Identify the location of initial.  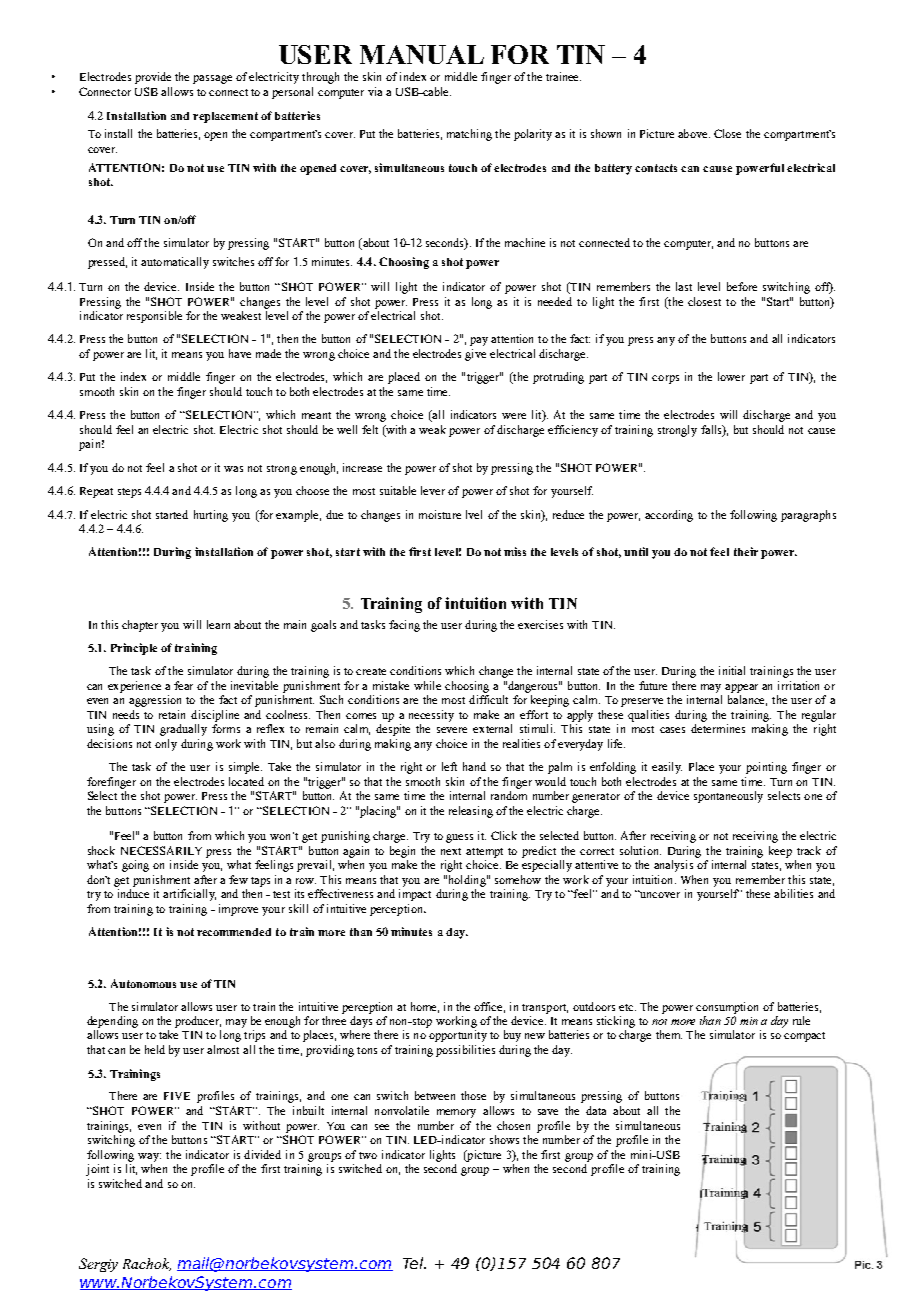
(732, 670).
